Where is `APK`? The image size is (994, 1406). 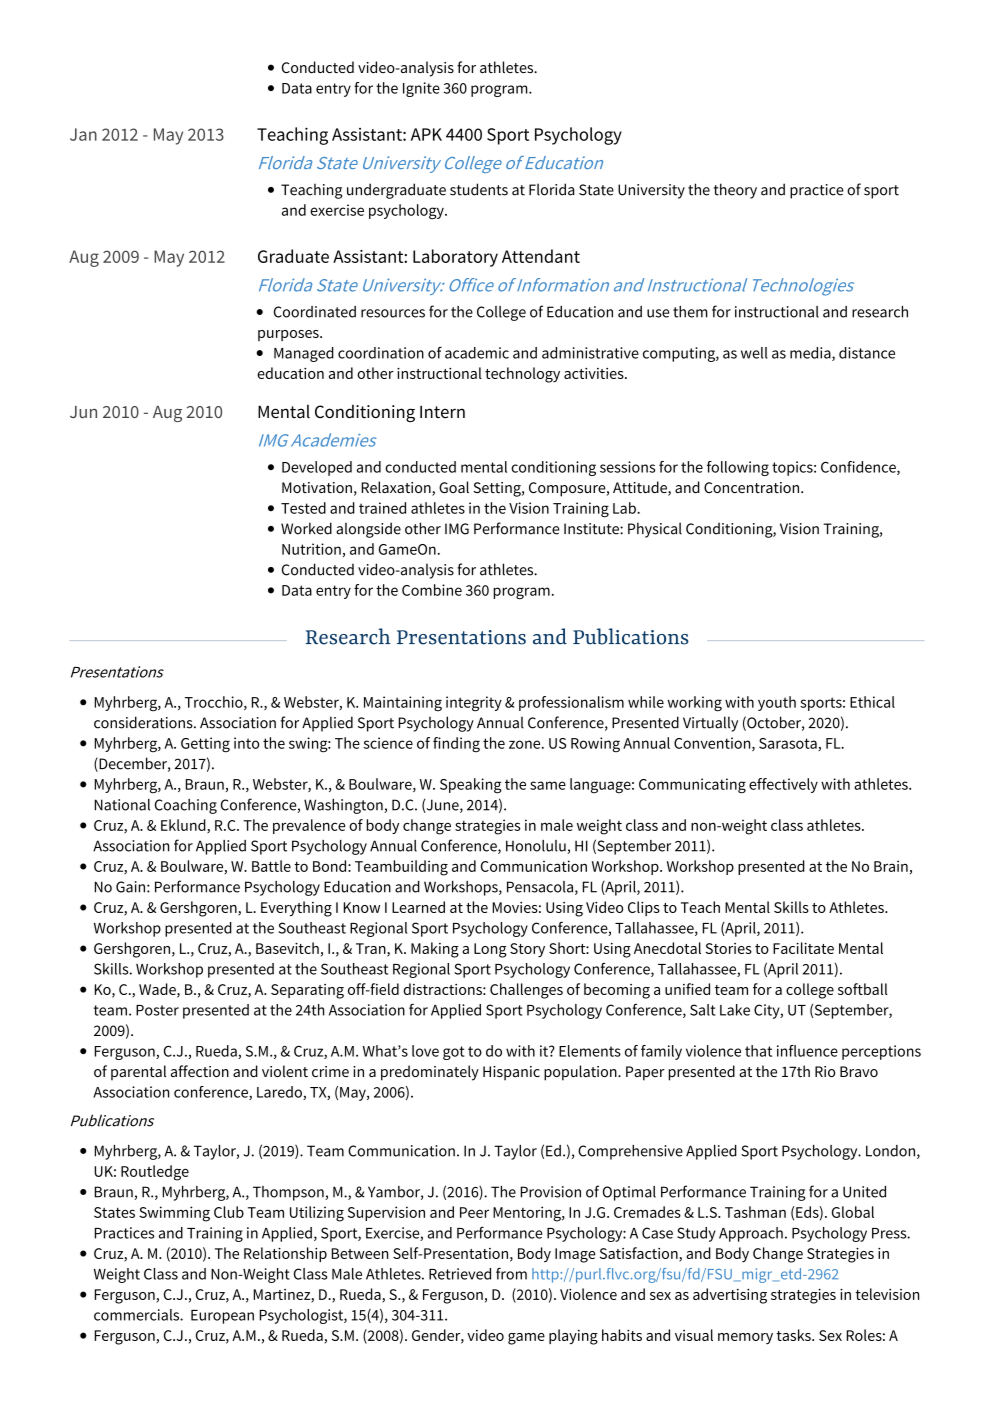
APK is located at coordinates (426, 134).
